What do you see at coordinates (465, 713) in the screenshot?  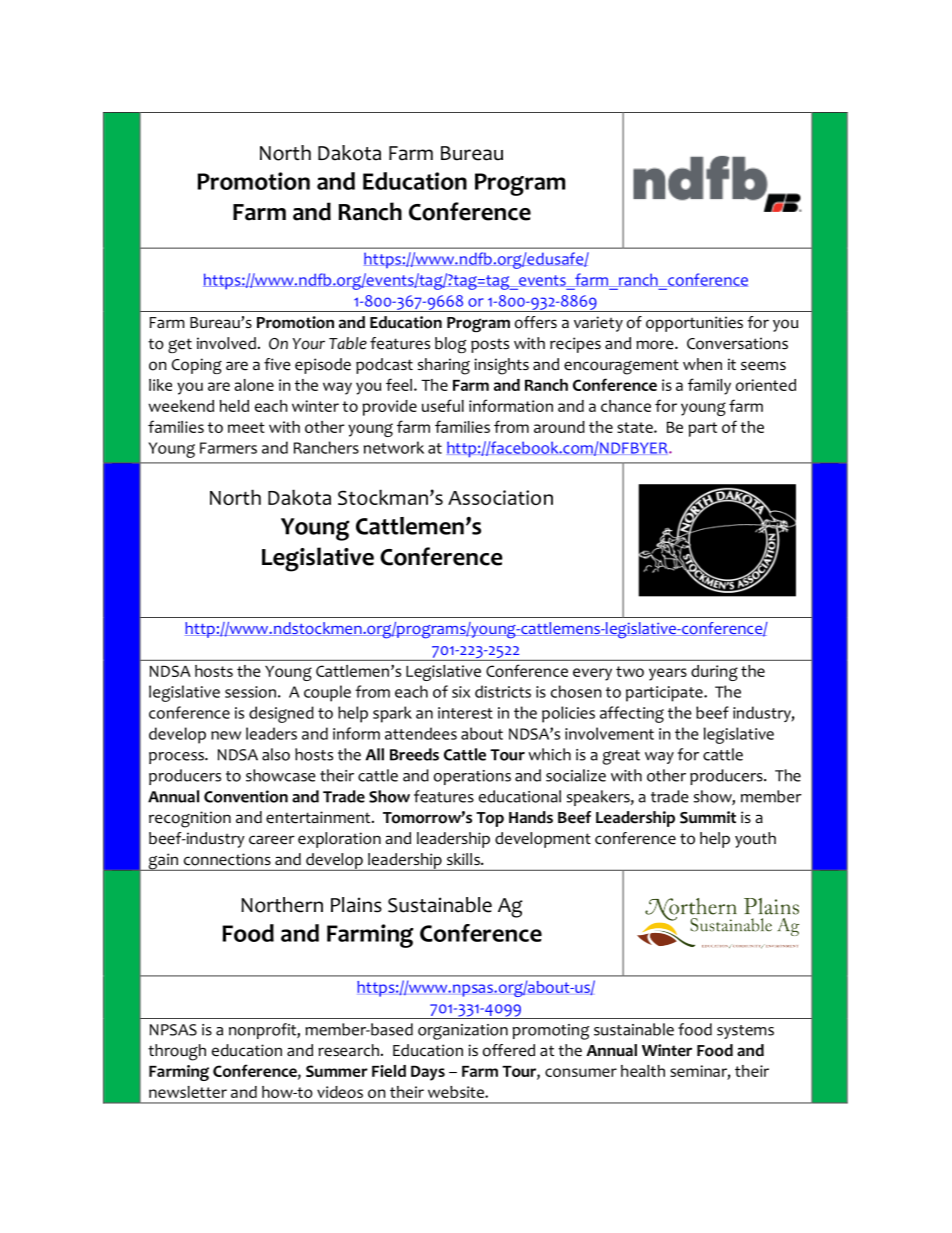 I see `interest` at bounding box center [465, 713].
